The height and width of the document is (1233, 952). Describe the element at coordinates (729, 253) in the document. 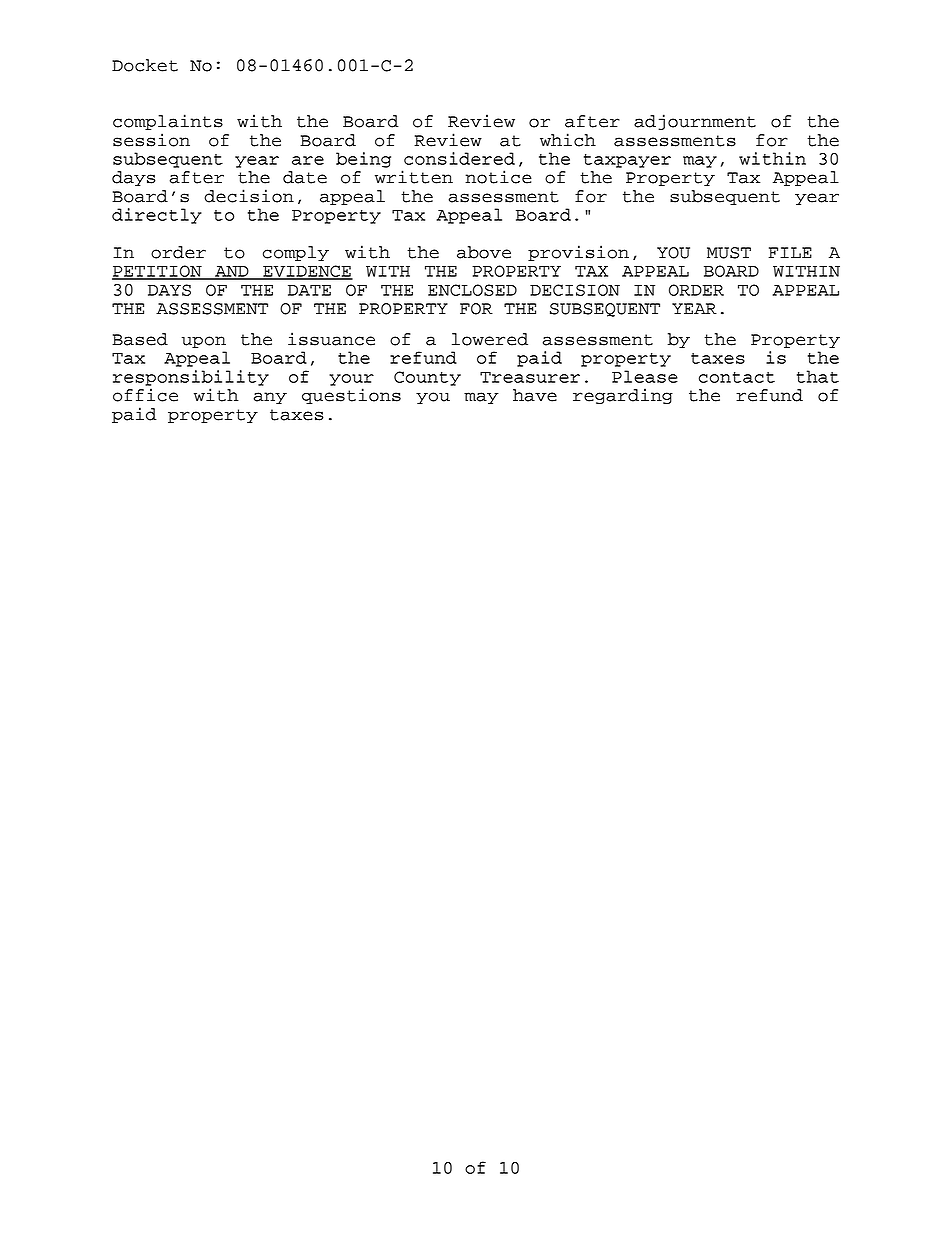

I see `MUST` at that location.
